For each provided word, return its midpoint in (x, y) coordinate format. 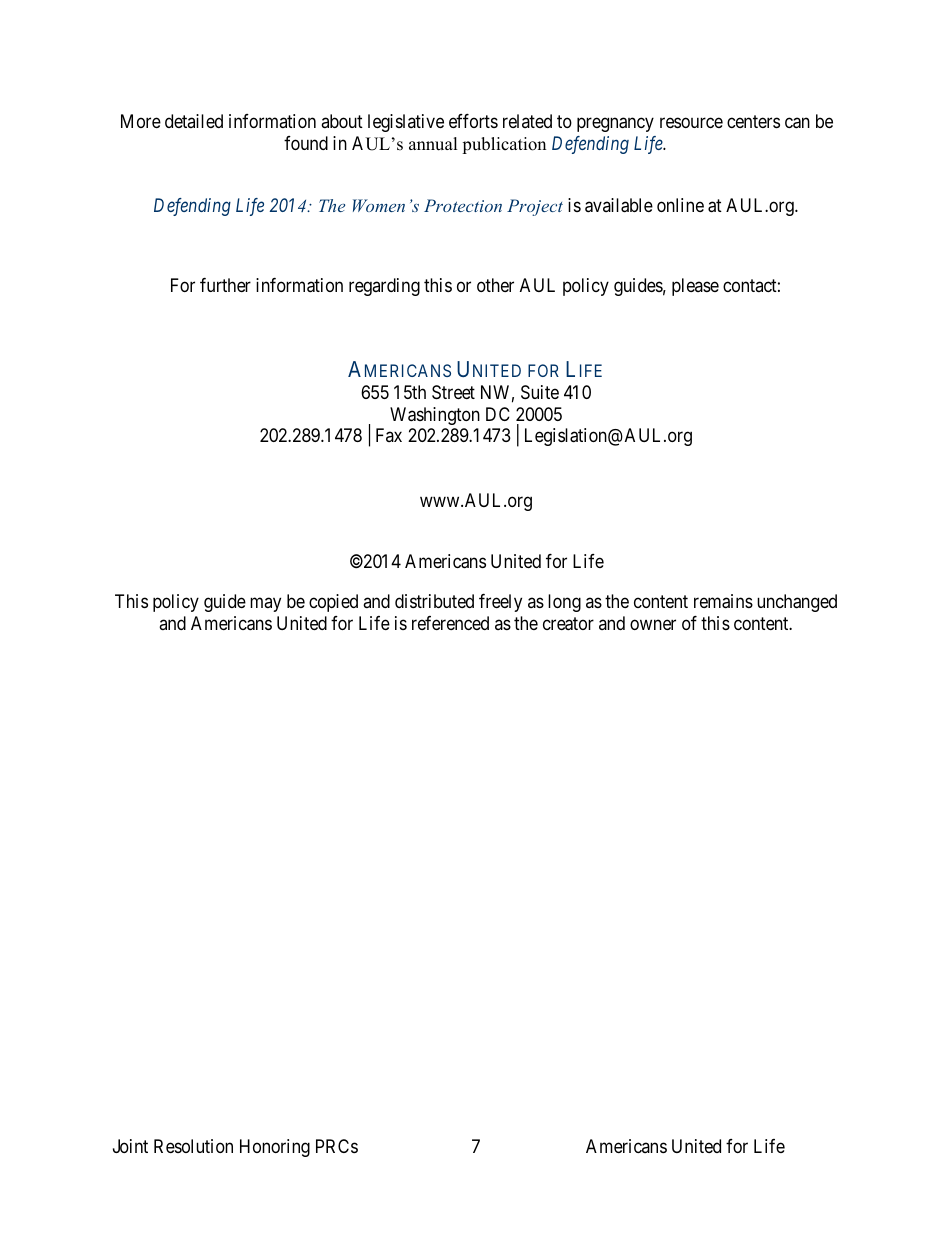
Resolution (193, 1146)
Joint (130, 1146)
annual (433, 144)
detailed (194, 121)
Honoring (275, 1148)
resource (691, 123)
